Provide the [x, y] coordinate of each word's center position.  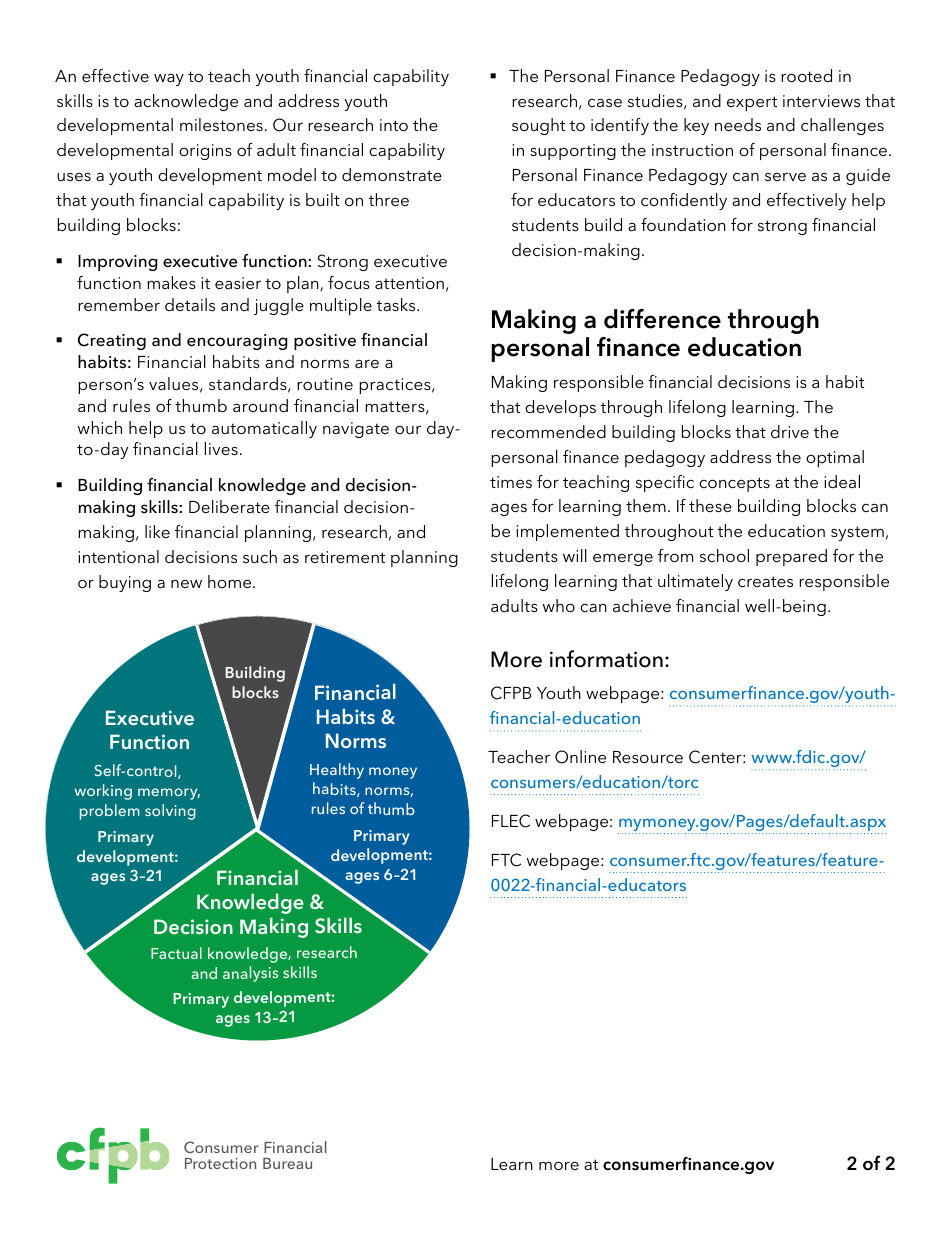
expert [752, 103]
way [169, 80]
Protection [220, 1163]
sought [538, 126]
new [186, 584]
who [559, 605]
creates [765, 581]
